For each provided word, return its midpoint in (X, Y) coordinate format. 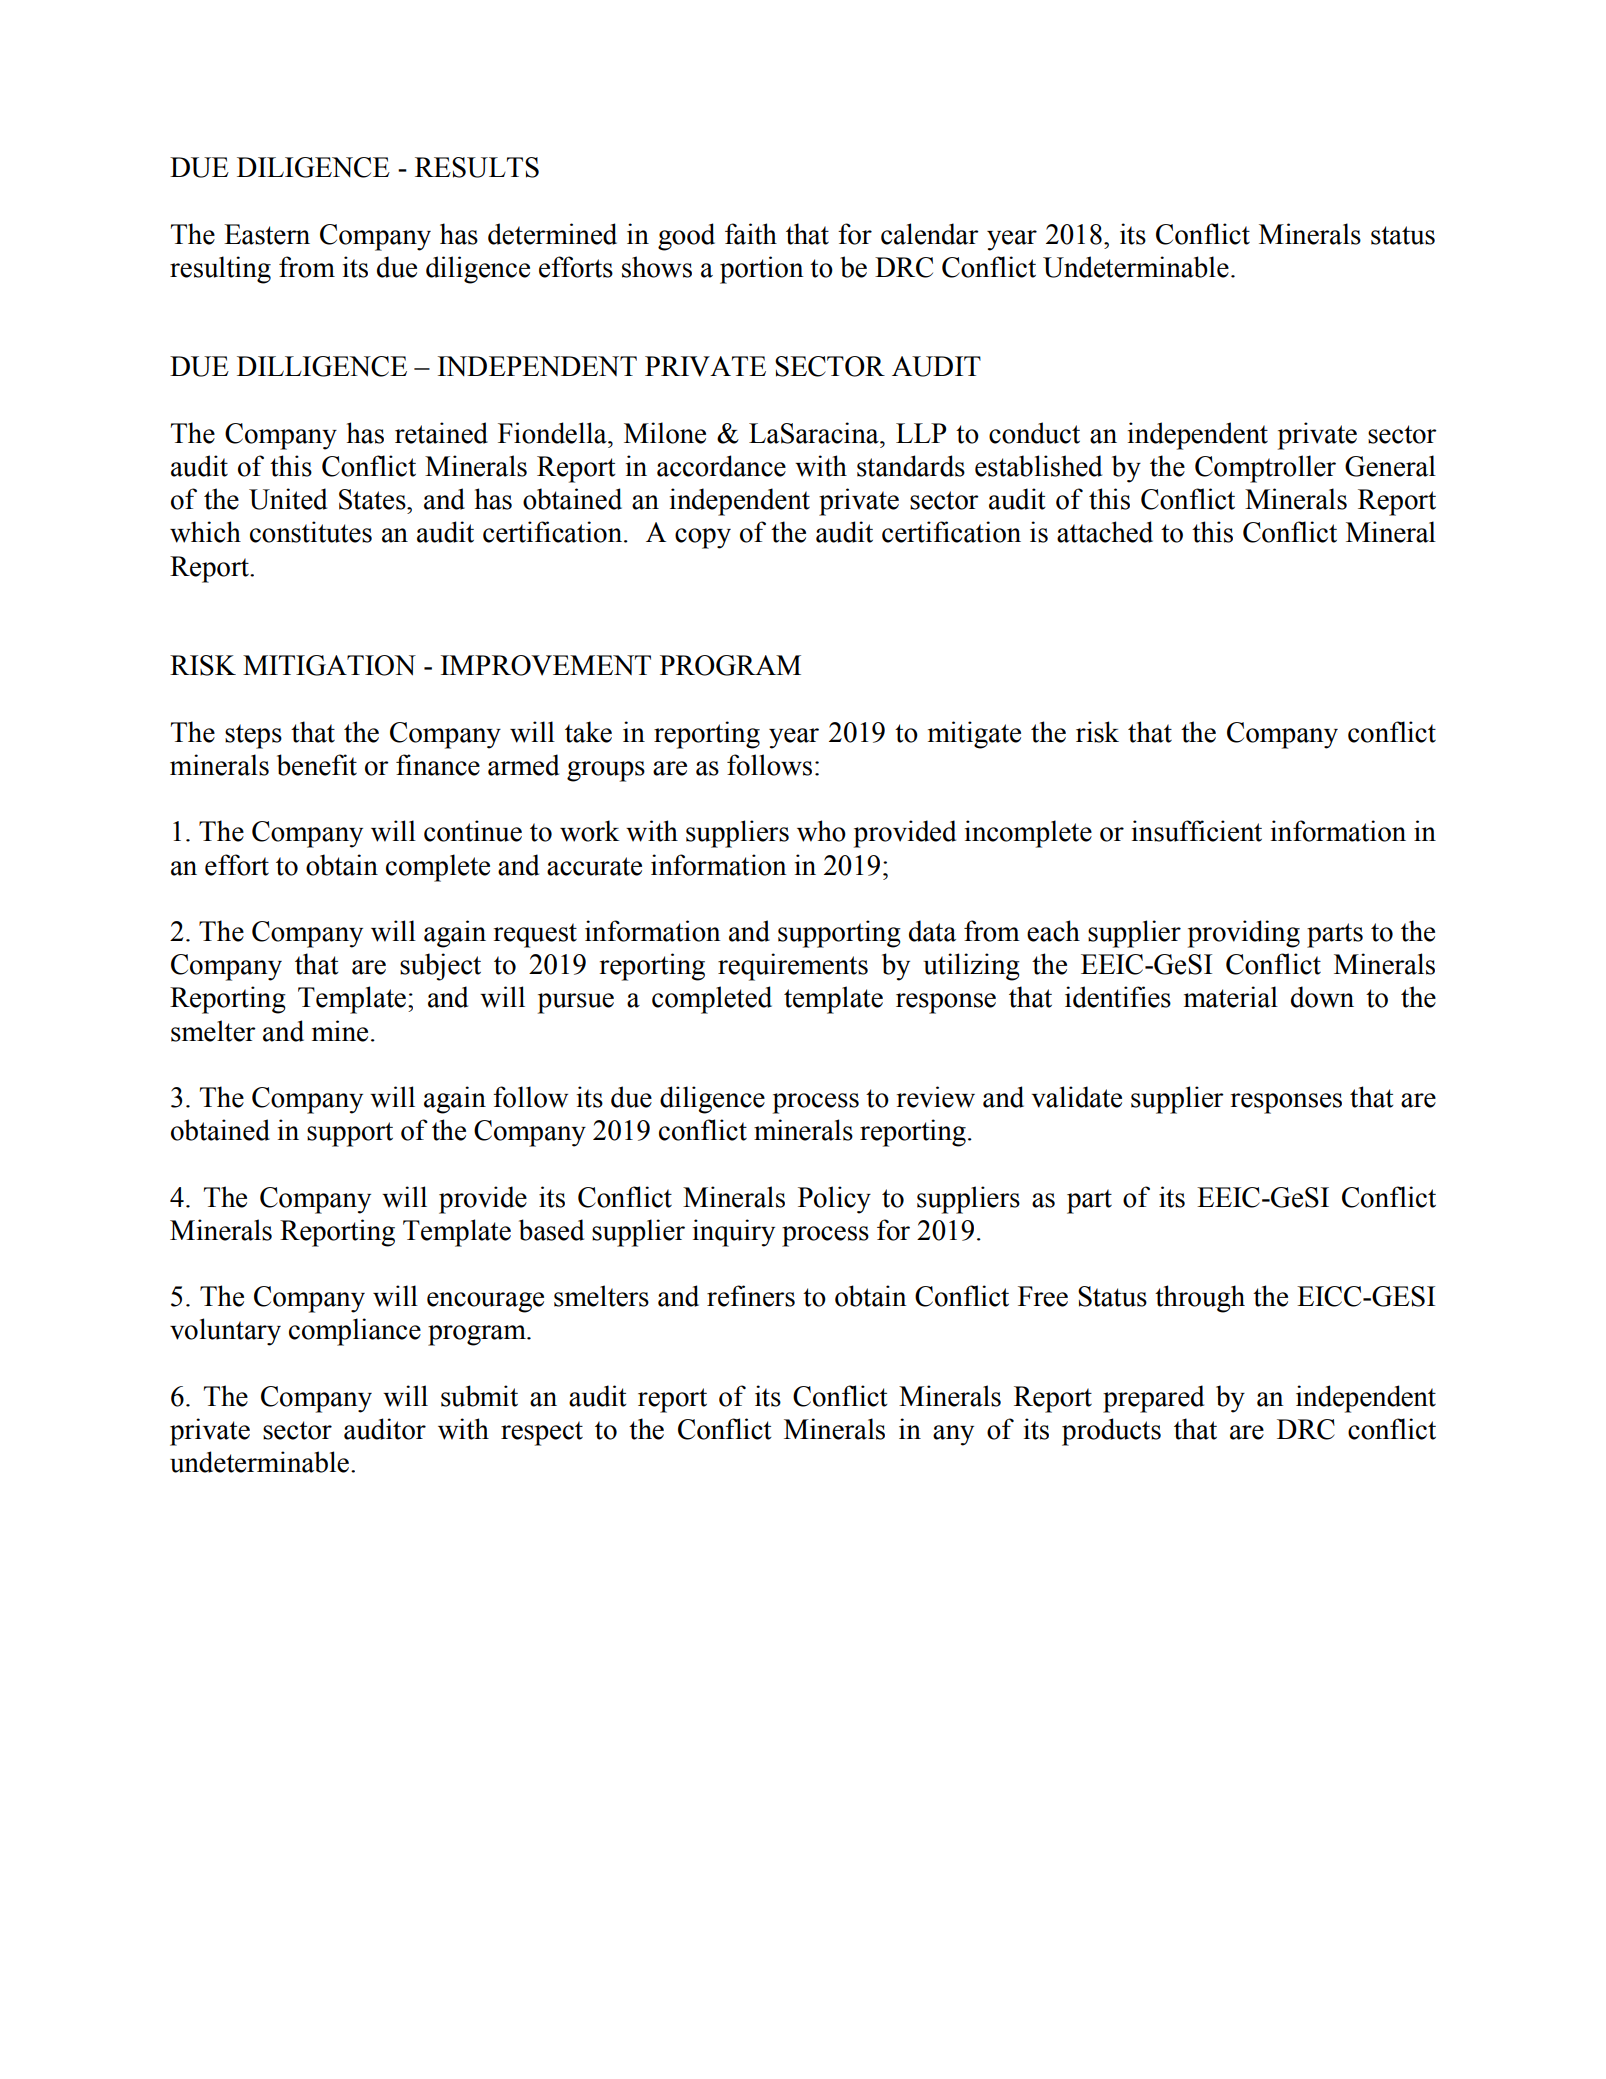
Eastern (267, 234)
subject (440, 967)
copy (703, 538)
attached (1105, 532)
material (1231, 997)
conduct (1034, 433)
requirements (793, 967)
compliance (355, 1332)
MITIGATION (329, 665)
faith (751, 234)
